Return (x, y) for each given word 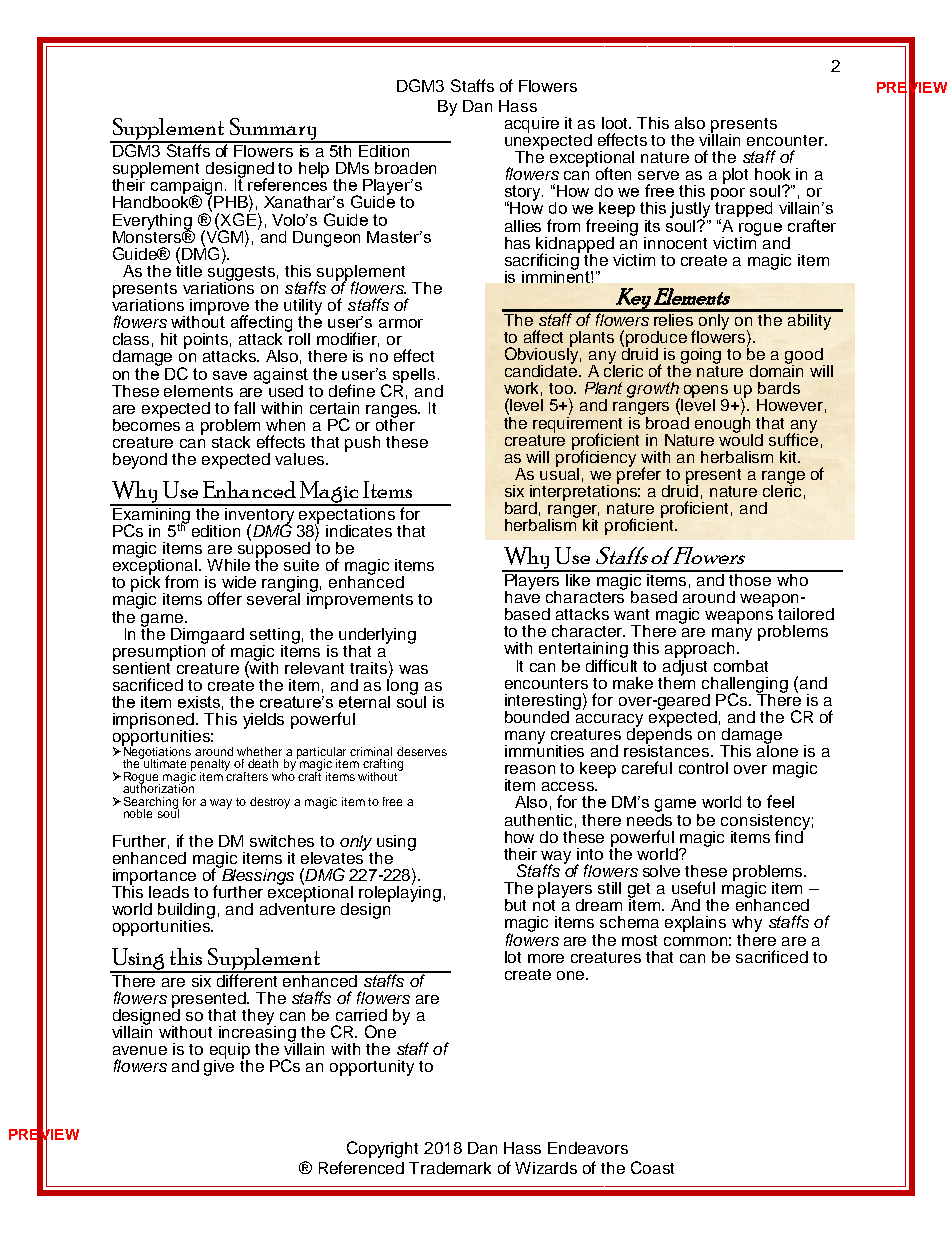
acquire (532, 125)
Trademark (450, 1168)
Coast (652, 1167)
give (219, 1067)
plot (735, 176)
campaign (187, 188)
